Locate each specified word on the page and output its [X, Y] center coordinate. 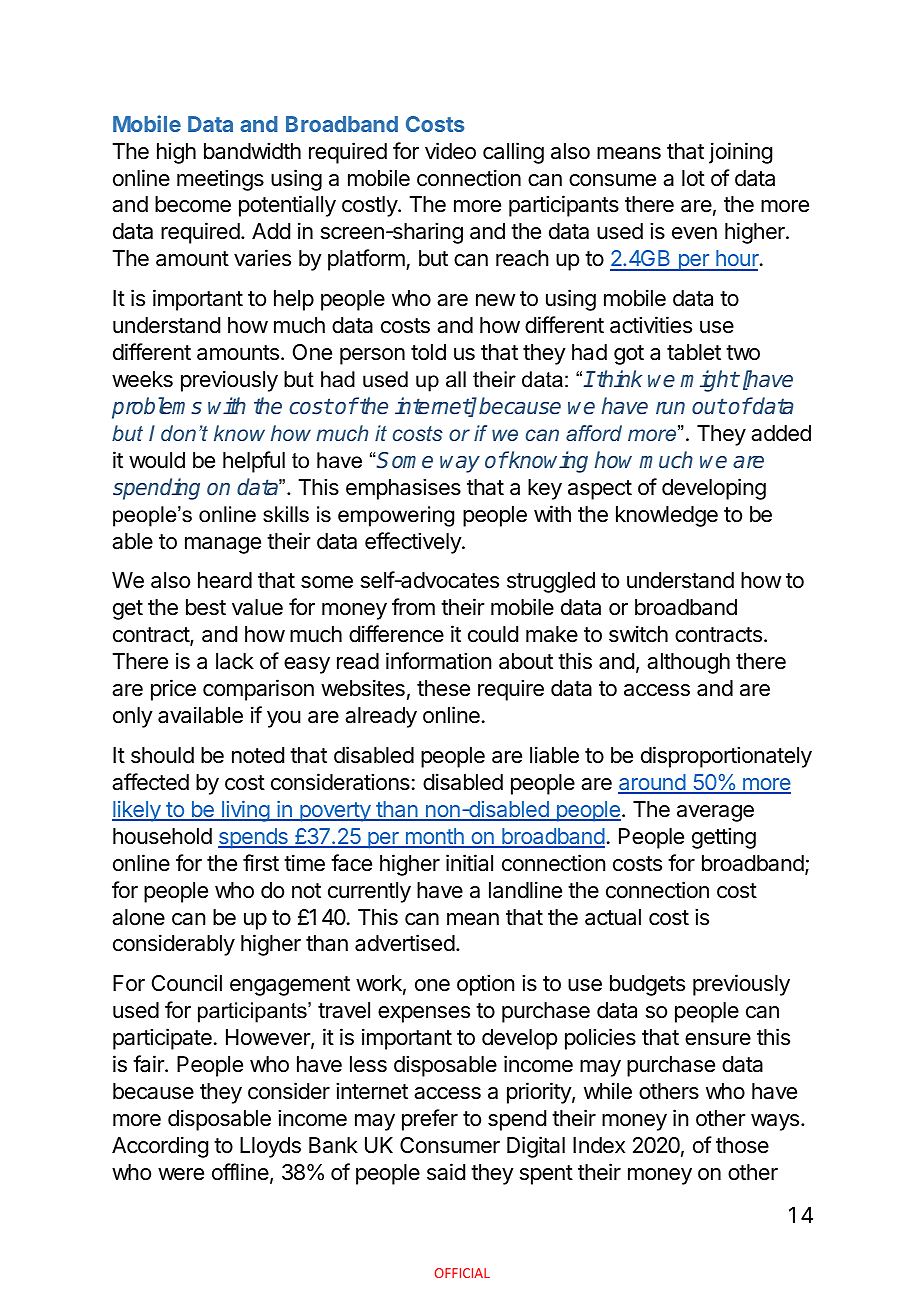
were [181, 1174]
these [443, 688]
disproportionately [726, 757]
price [173, 690]
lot [693, 178]
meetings [220, 180]
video [450, 151]
